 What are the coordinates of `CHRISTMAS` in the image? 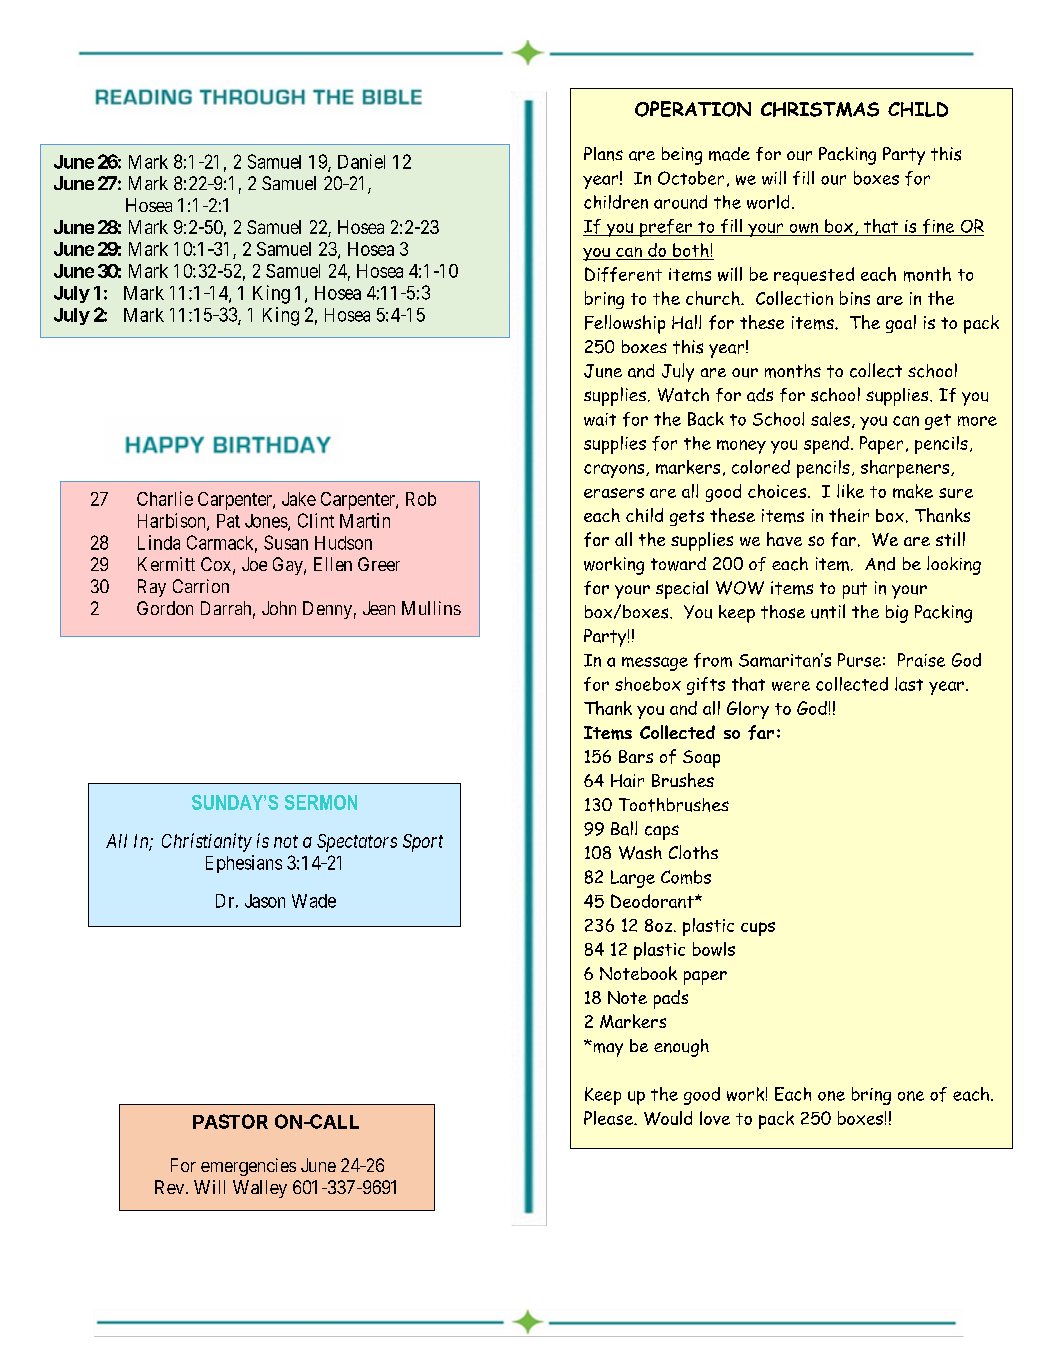 It's located at (820, 109).
